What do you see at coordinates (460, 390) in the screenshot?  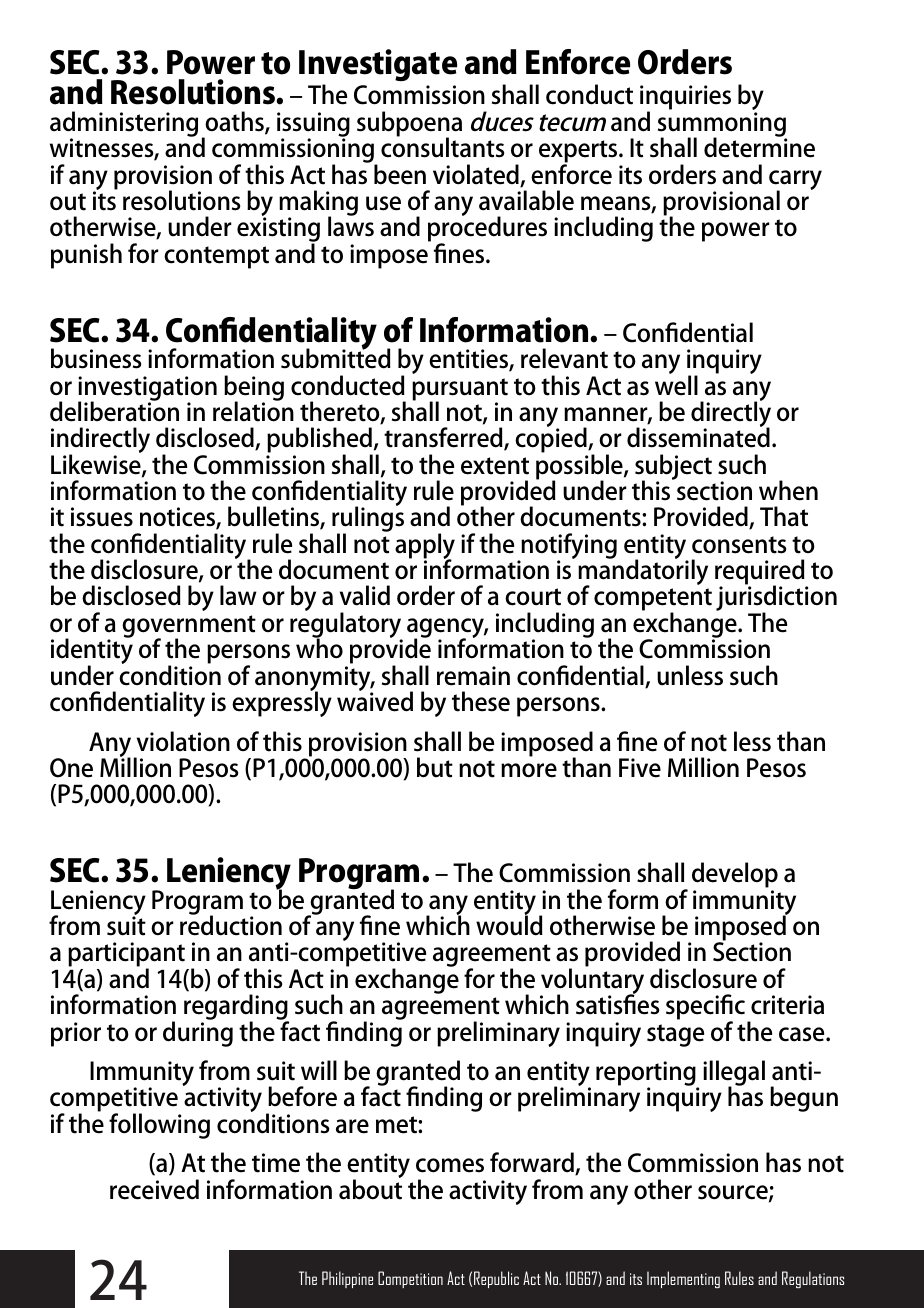 I see `pursuant` at bounding box center [460, 390].
